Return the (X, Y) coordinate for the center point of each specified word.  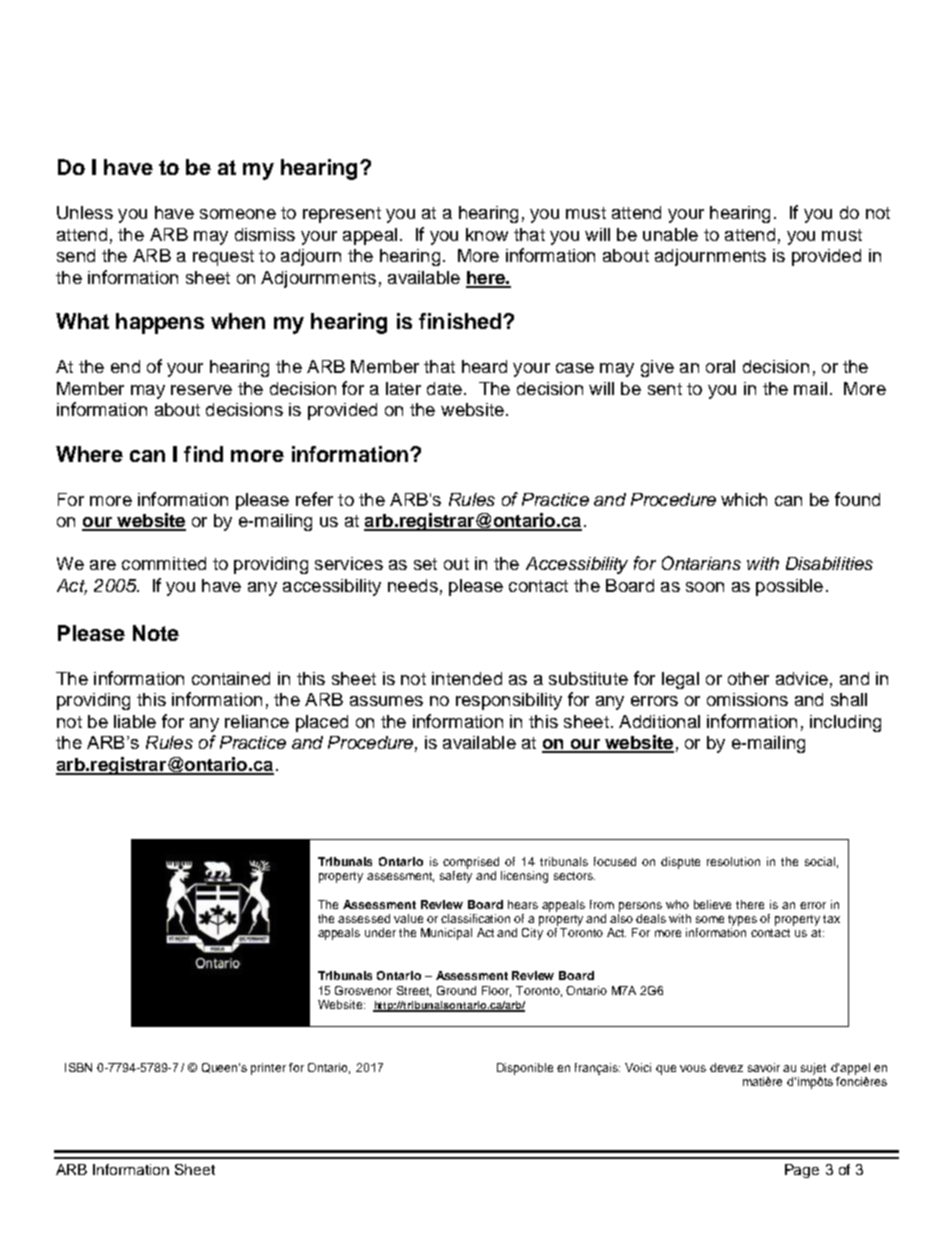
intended (467, 678)
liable (135, 721)
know (487, 234)
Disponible (525, 1069)
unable (670, 234)
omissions (747, 699)
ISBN (78, 1067)
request (223, 258)
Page (802, 1171)
